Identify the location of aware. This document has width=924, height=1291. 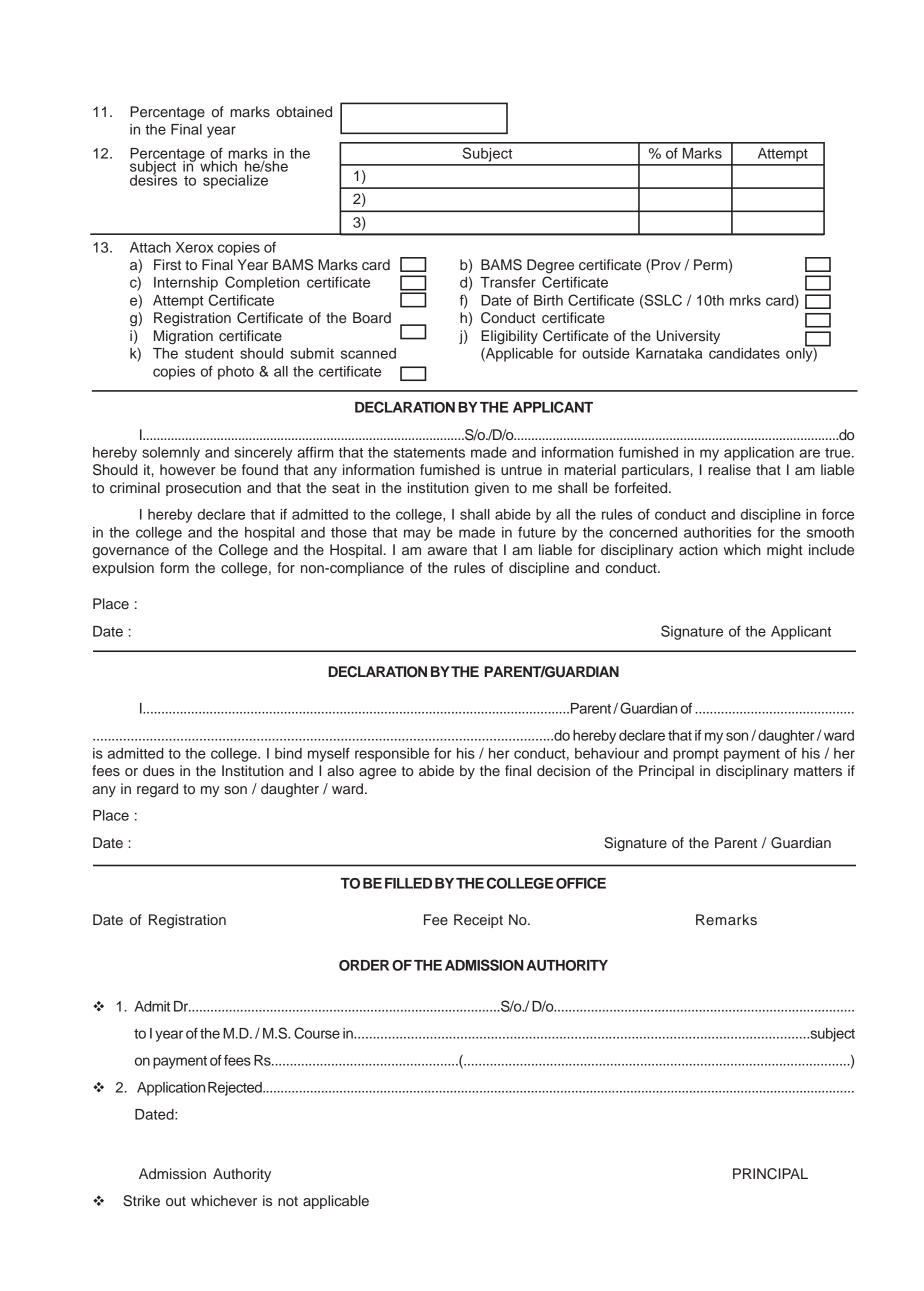
(447, 551).
